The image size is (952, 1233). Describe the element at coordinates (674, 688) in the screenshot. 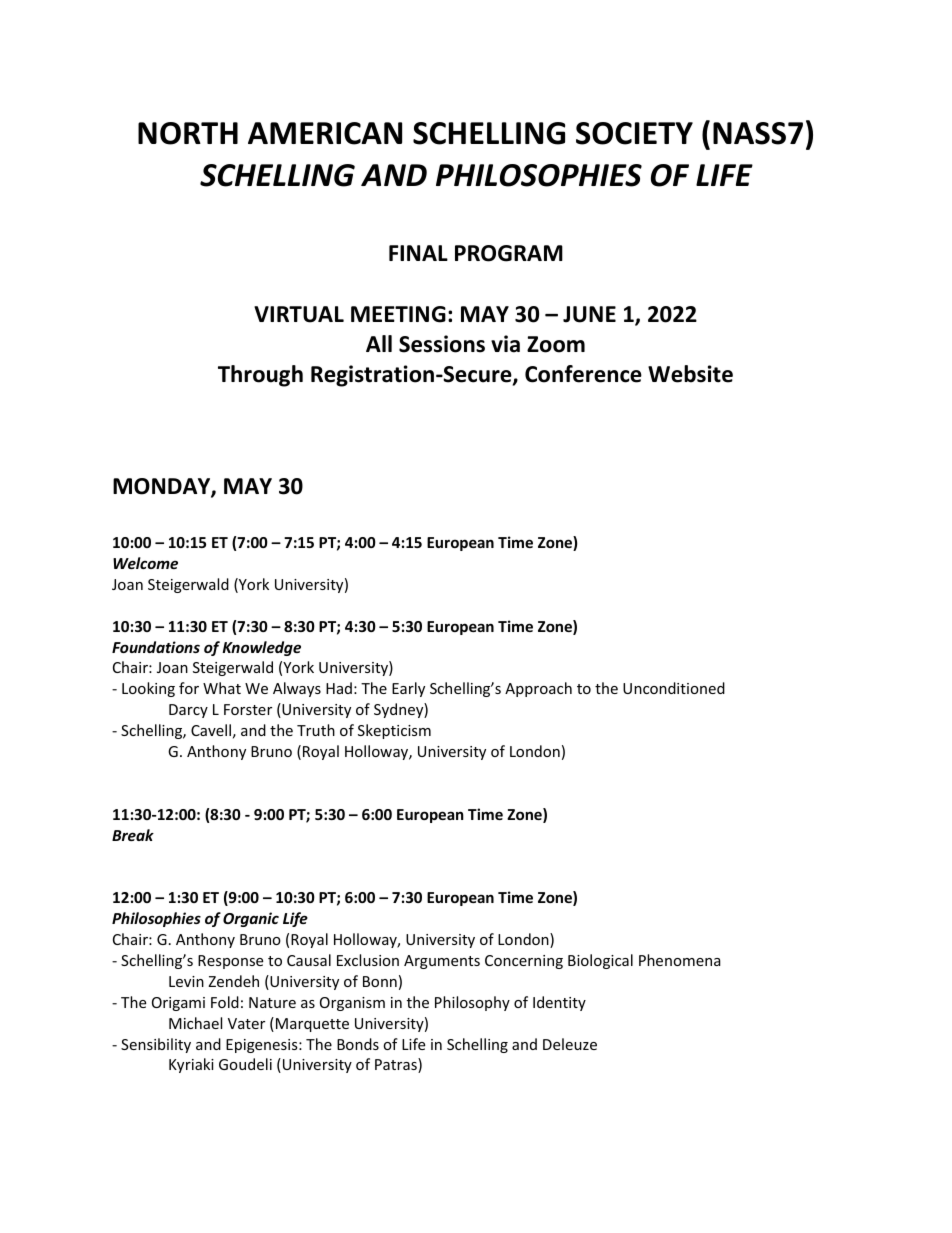

I see `Unconditioned` at that location.
